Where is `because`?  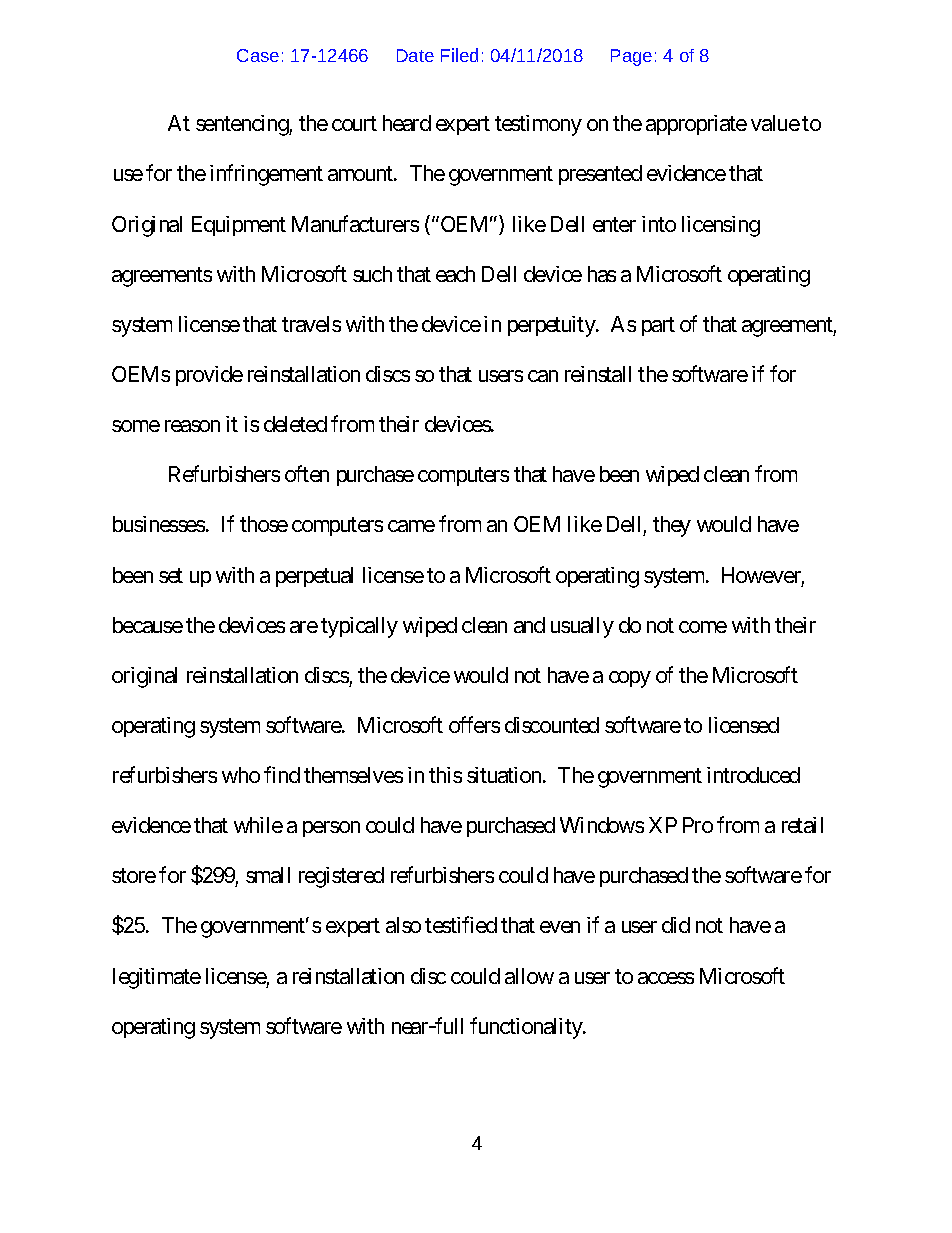 because is located at coordinates (148, 625).
